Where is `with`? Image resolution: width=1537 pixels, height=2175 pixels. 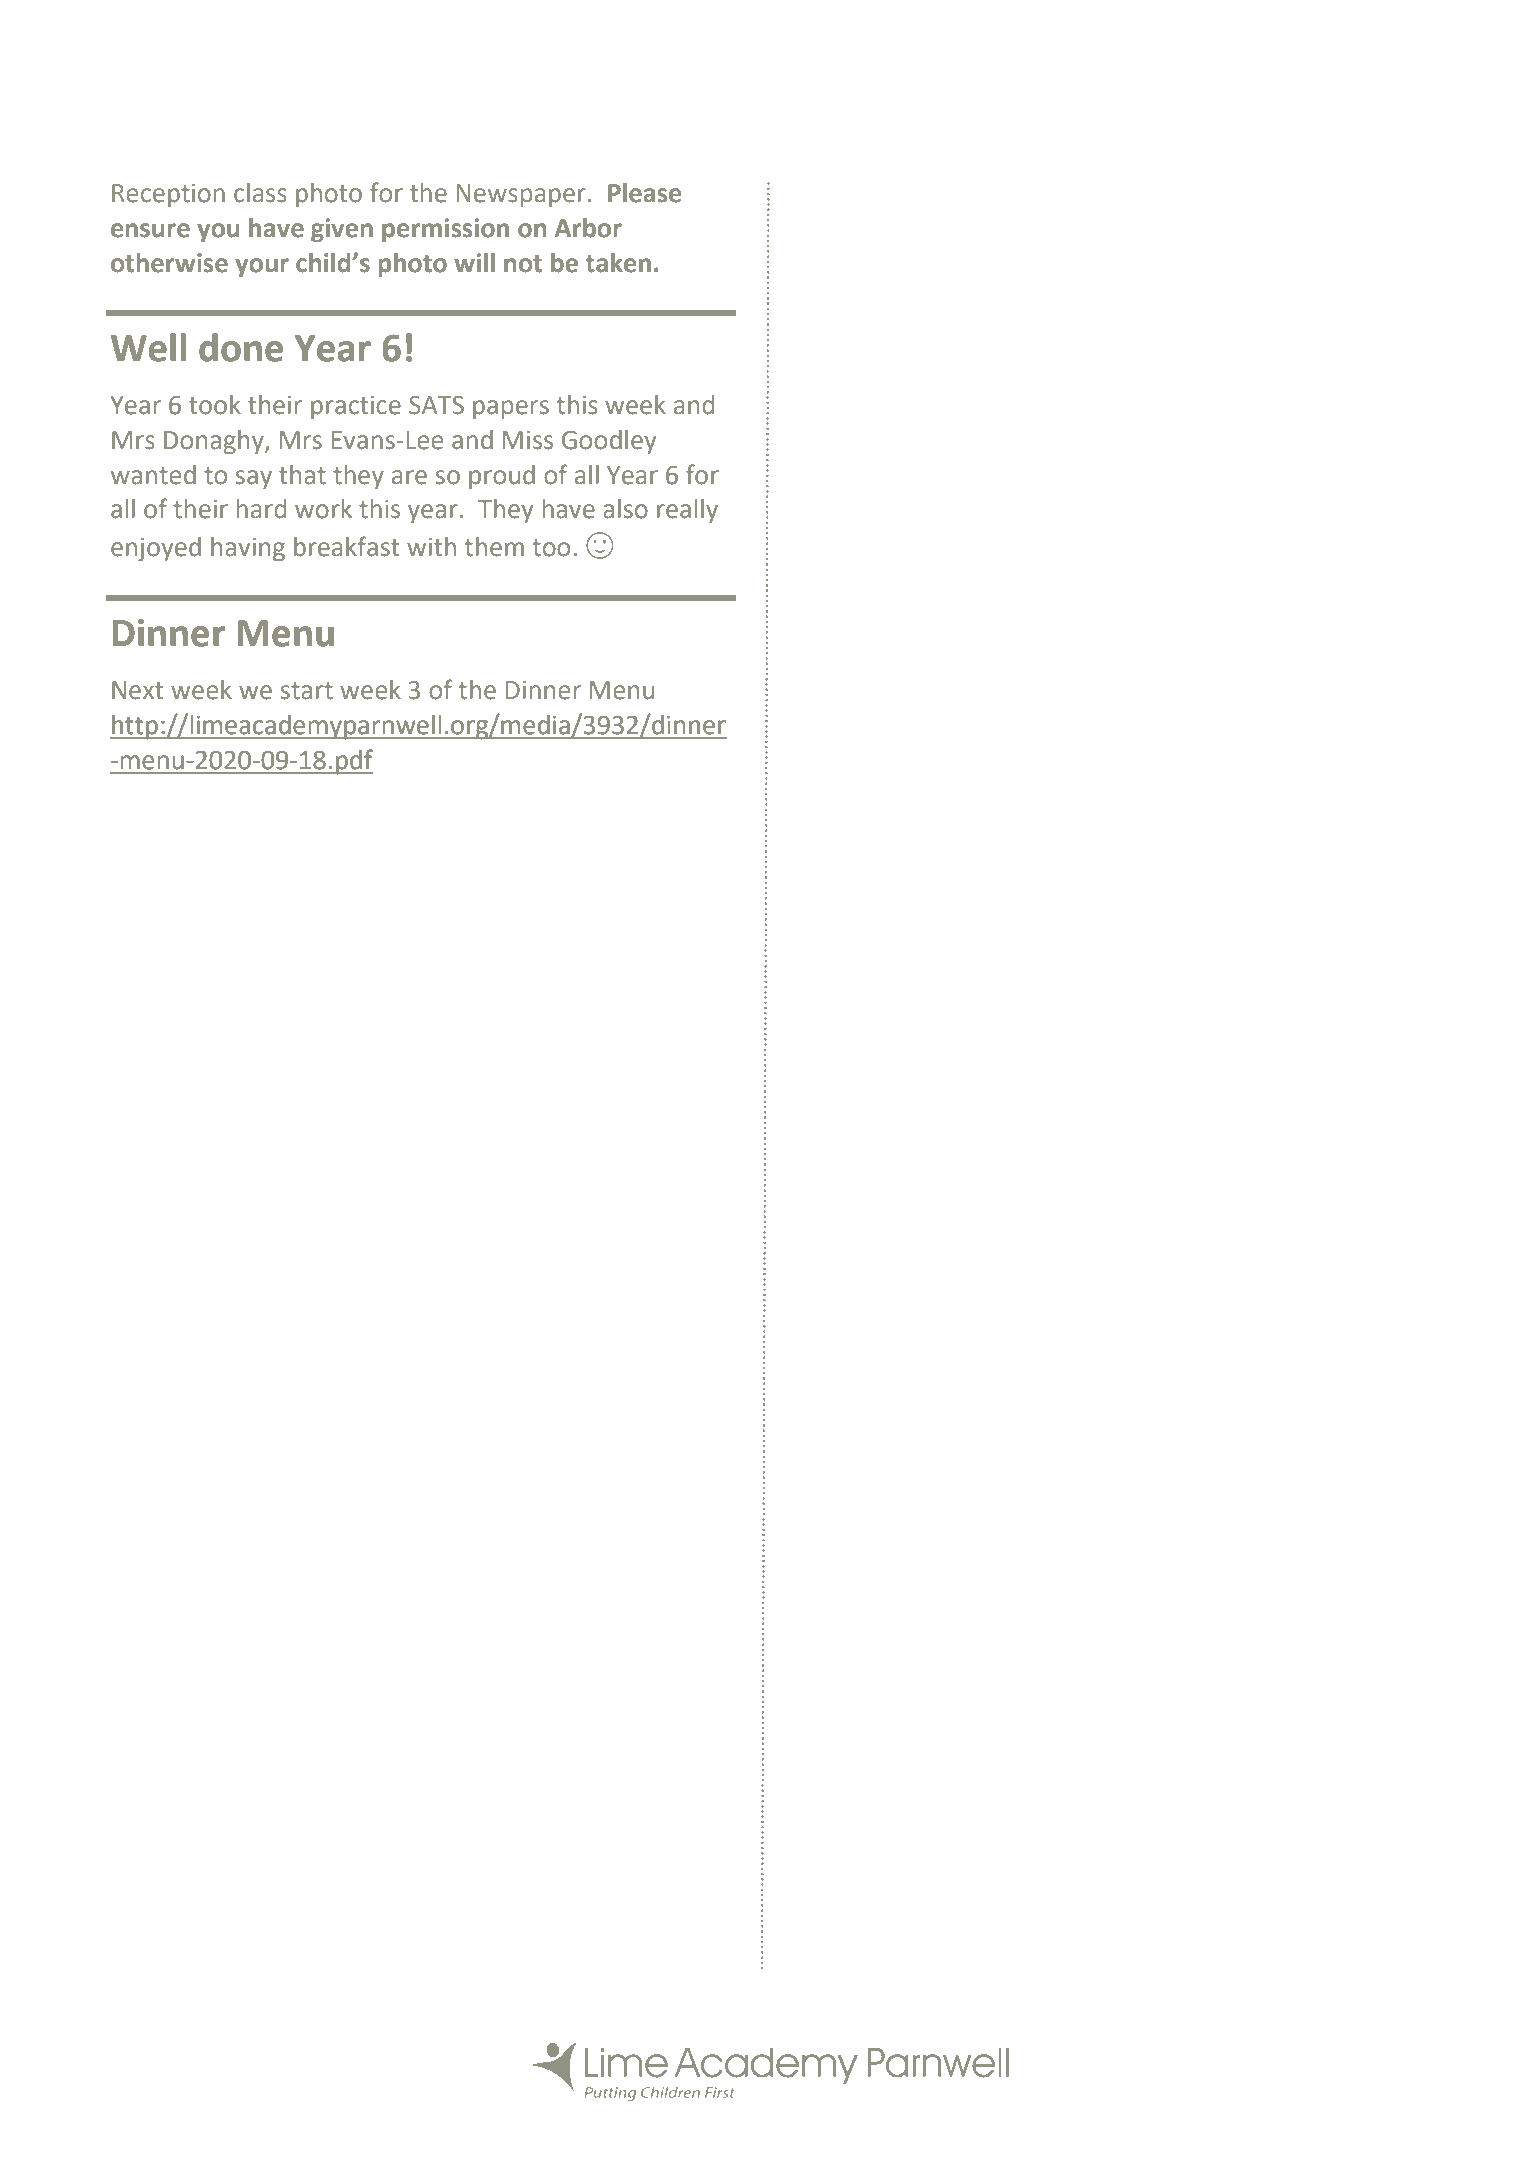 with is located at coordinates (431, 547).
